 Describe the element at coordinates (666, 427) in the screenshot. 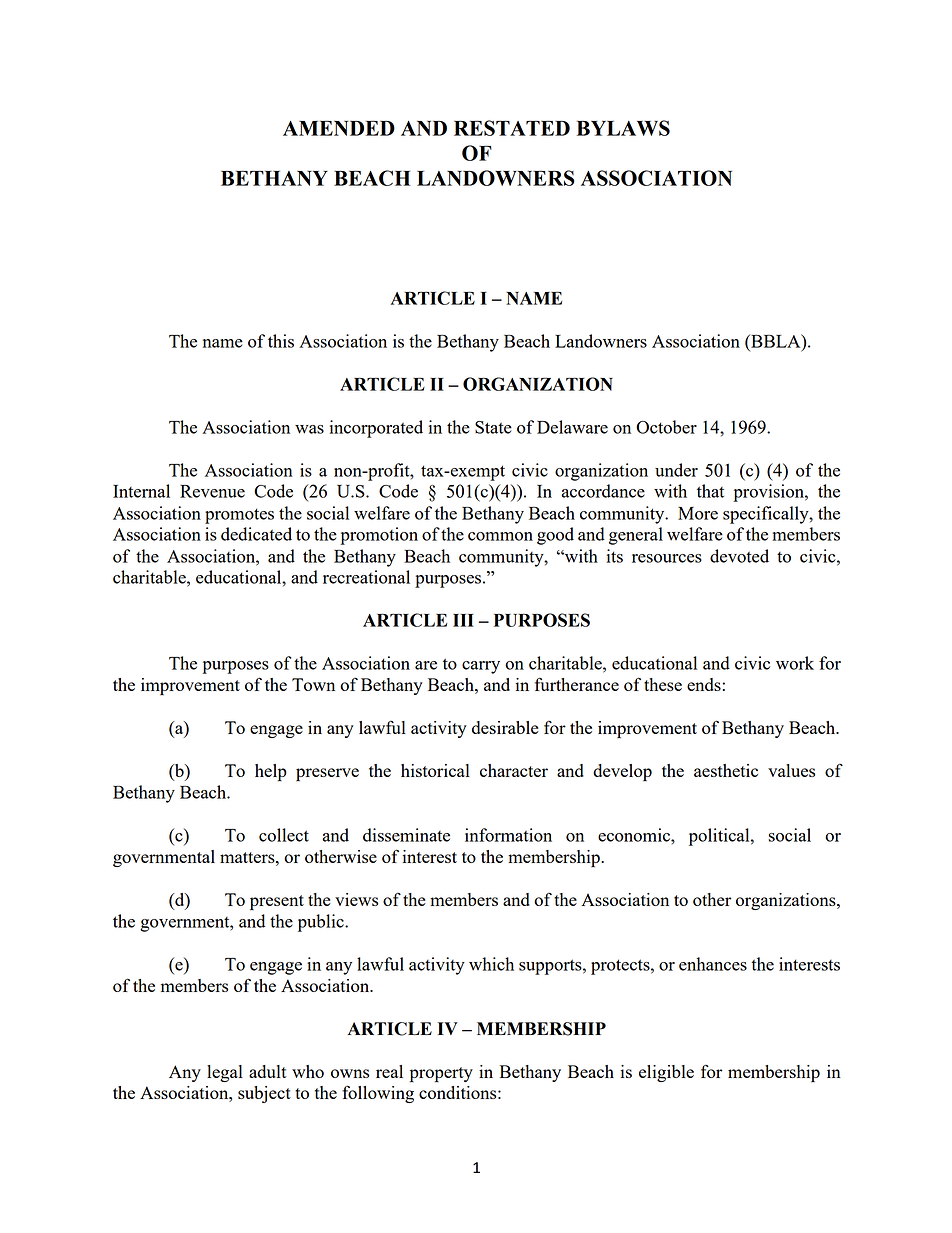

I see `October` at that location.
